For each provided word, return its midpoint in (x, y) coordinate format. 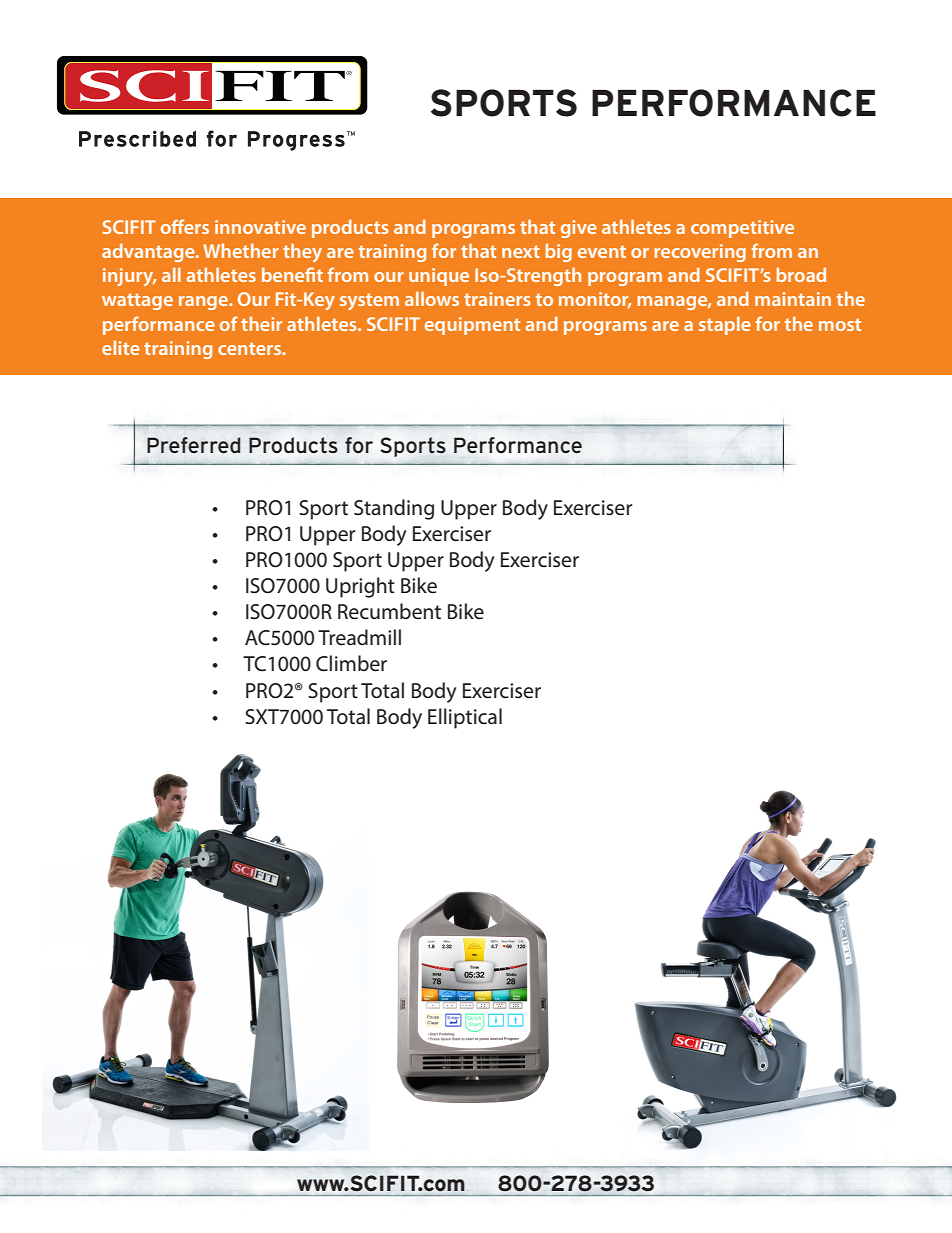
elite (121, 348)
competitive (742, 229)
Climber (351, 663)
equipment (472, 326)
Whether (241, 251)
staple (725, 326)
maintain (793, 299)
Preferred (193, 445)
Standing (394, 509)
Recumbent (389, 611)
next (521, 251)
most (840, 324)
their (261, 324)
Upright (360, 587)
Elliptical (465, 718)
